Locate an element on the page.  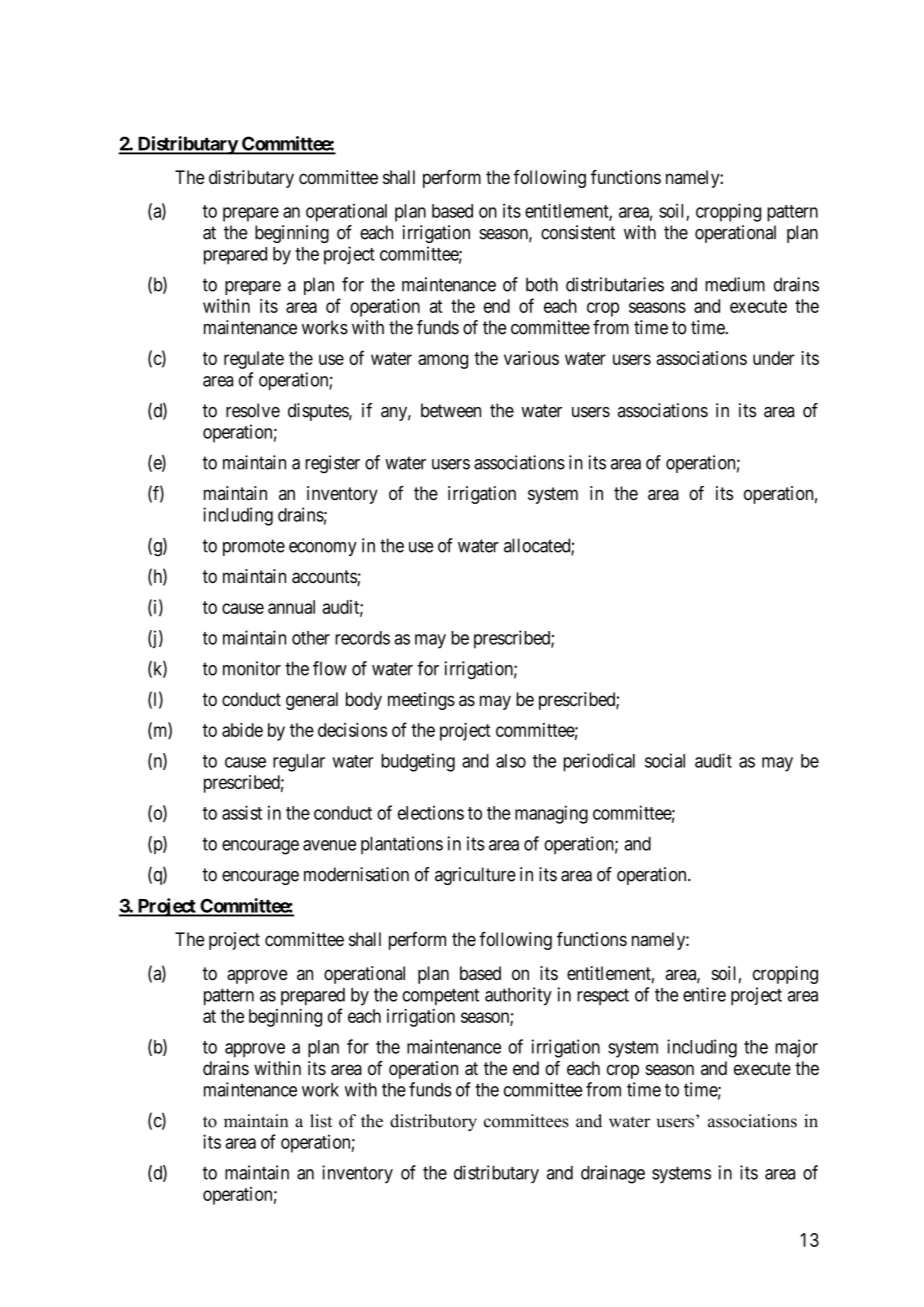
drainage is located at coordinates (613, 1174).
